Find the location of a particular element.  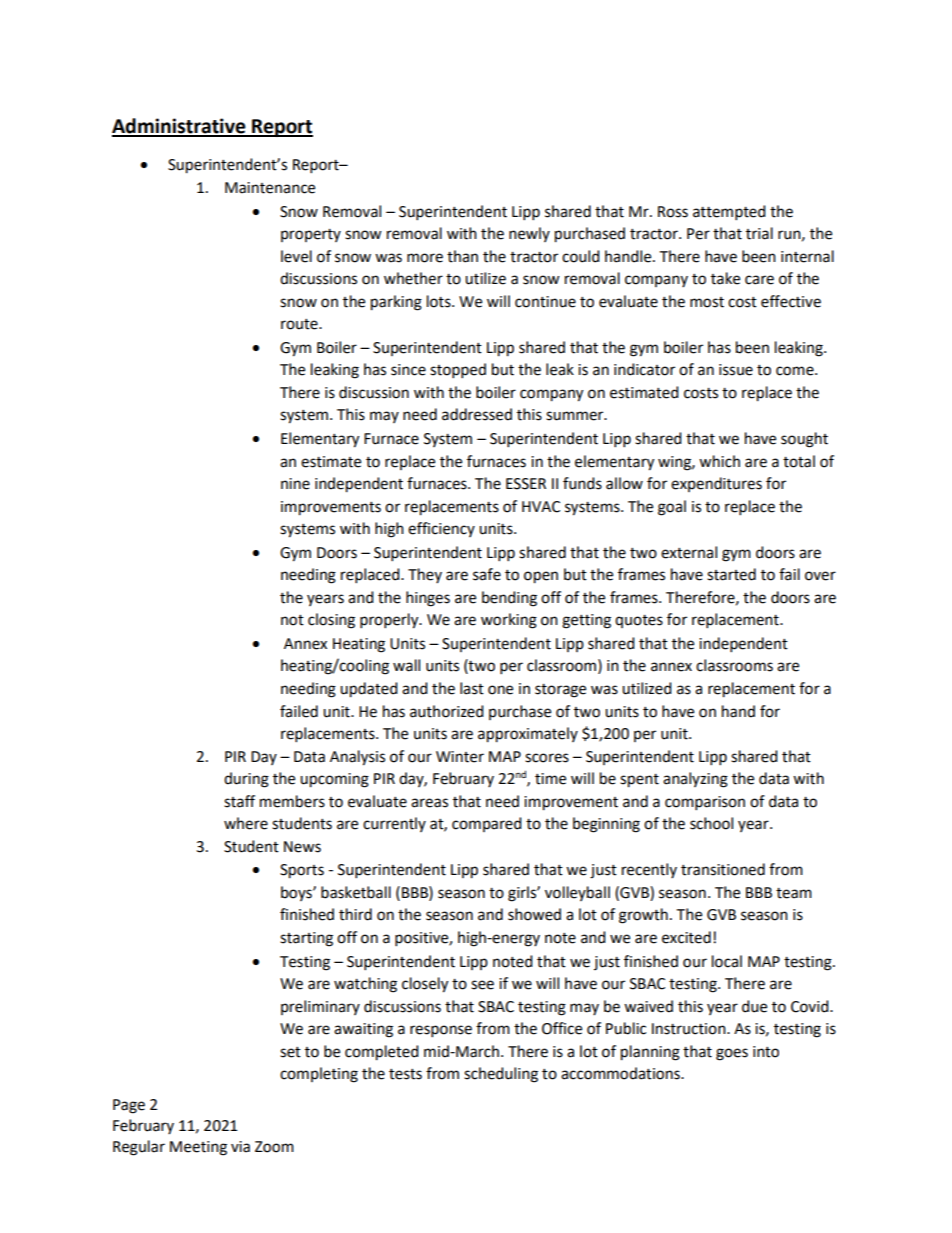

working is located at coordinates (509, 621).
